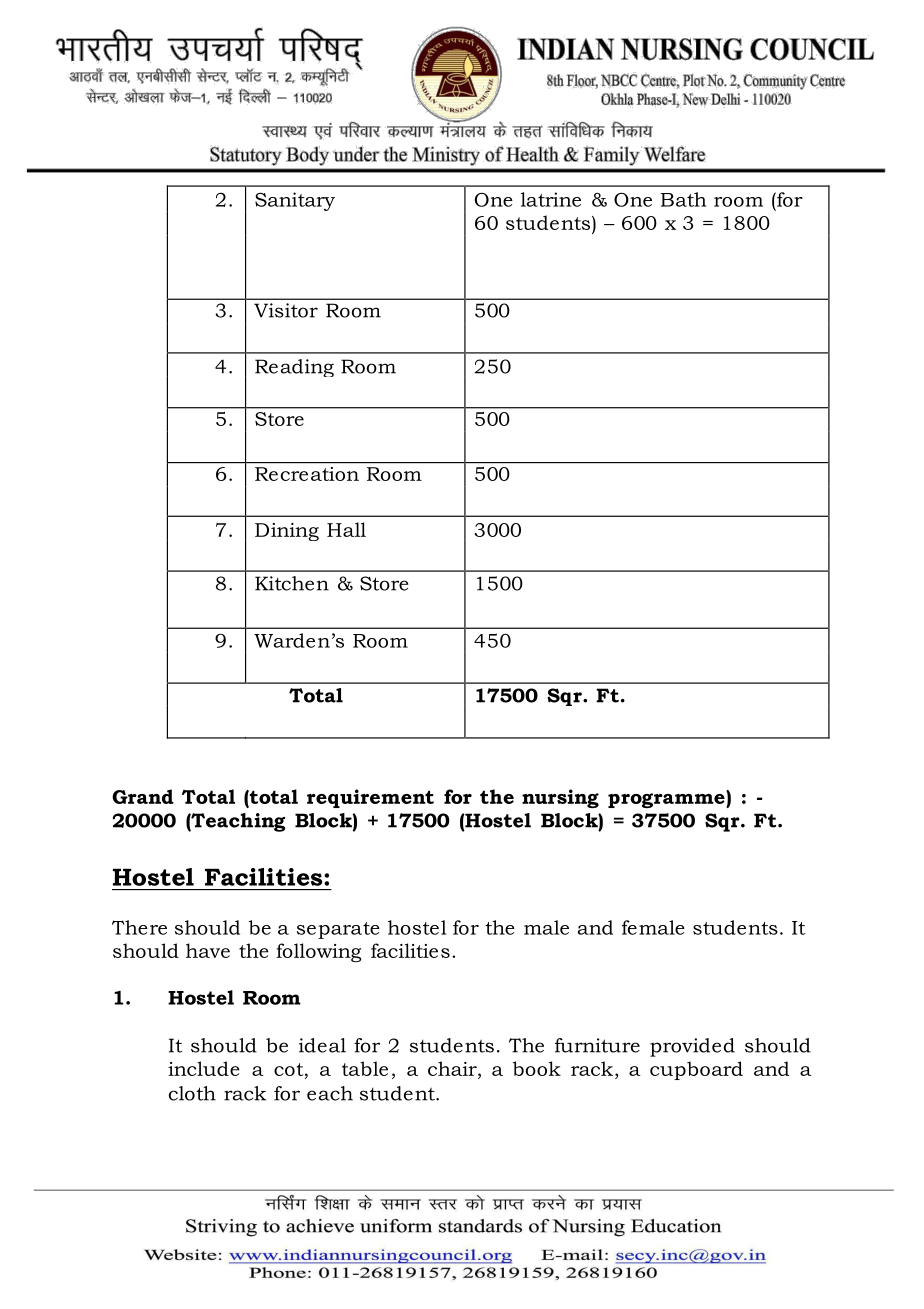  Describe the element at coordinates (346, 529) in the screenshot. I see `Hall` at that location.
